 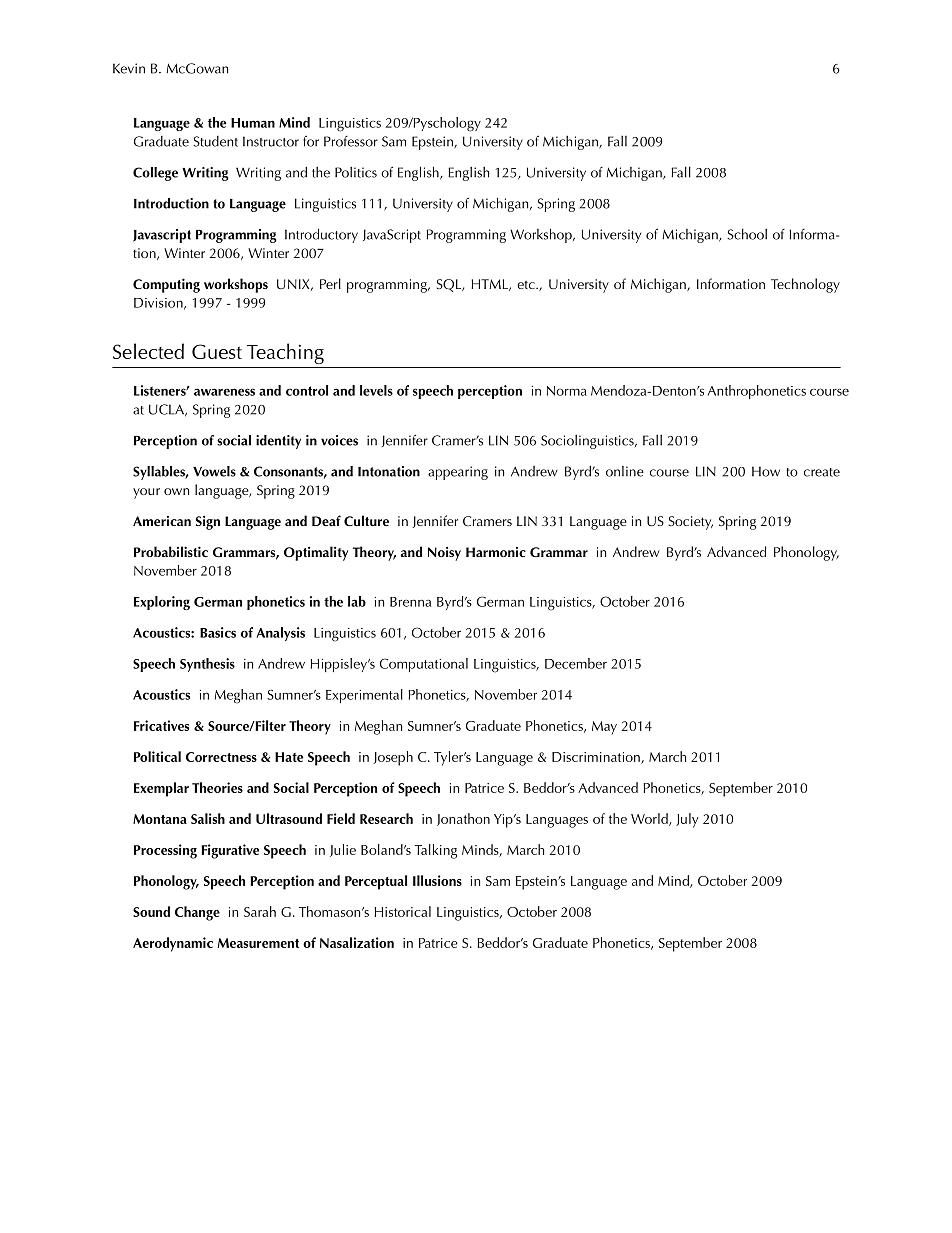 I want to click on Technology, so click(x=805, y=285).
